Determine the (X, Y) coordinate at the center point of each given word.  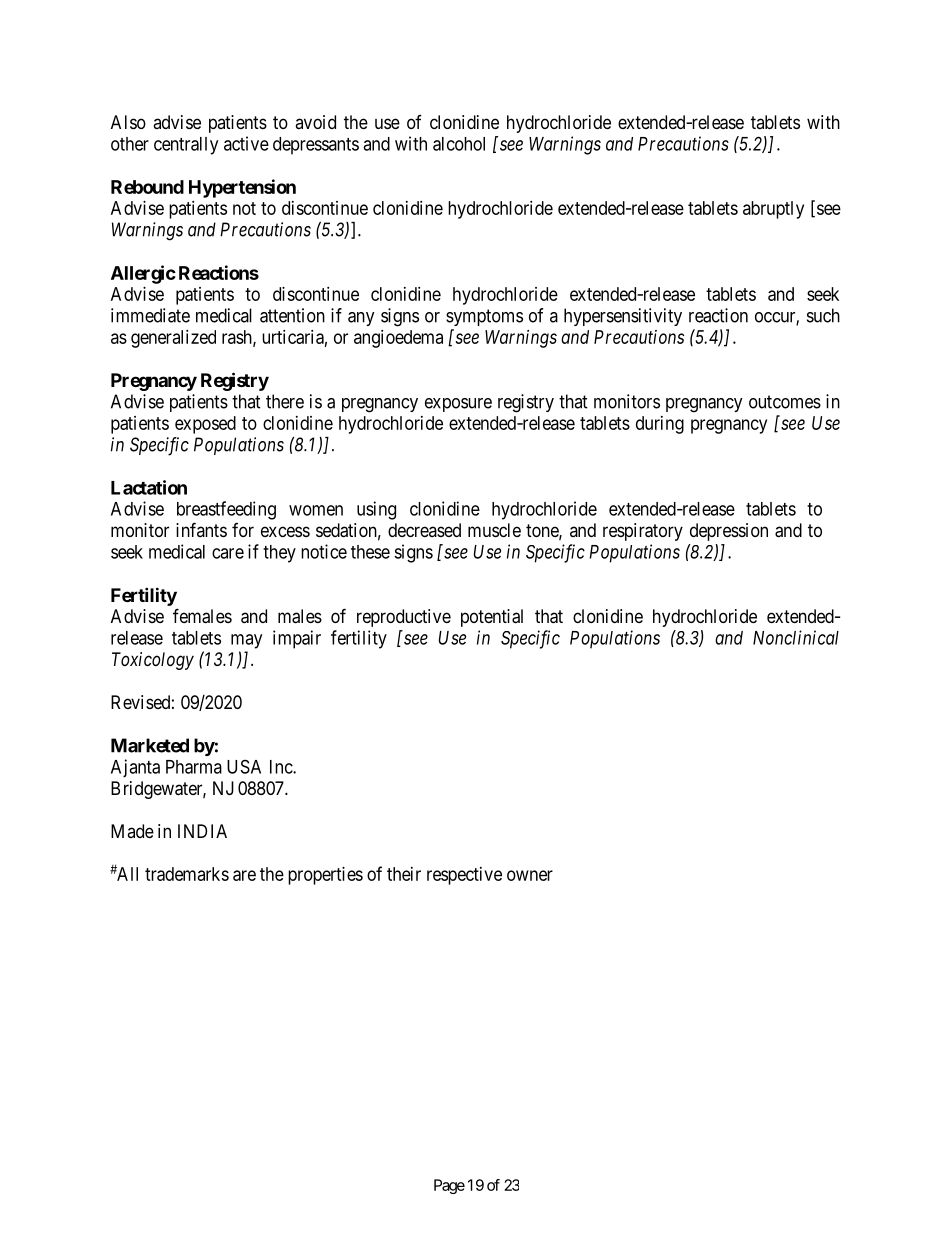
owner (530, 875)
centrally (186, 146)
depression (729, 532)
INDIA (202, 831)
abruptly (773, 210)
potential (492, 618)
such (823, 315)
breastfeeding (226, 510)
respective (464, 876)
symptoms (484, 317)
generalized (173, 339)
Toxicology (153, 661)
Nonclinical (796, 637)
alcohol (459, 144)
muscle (494, 530)
